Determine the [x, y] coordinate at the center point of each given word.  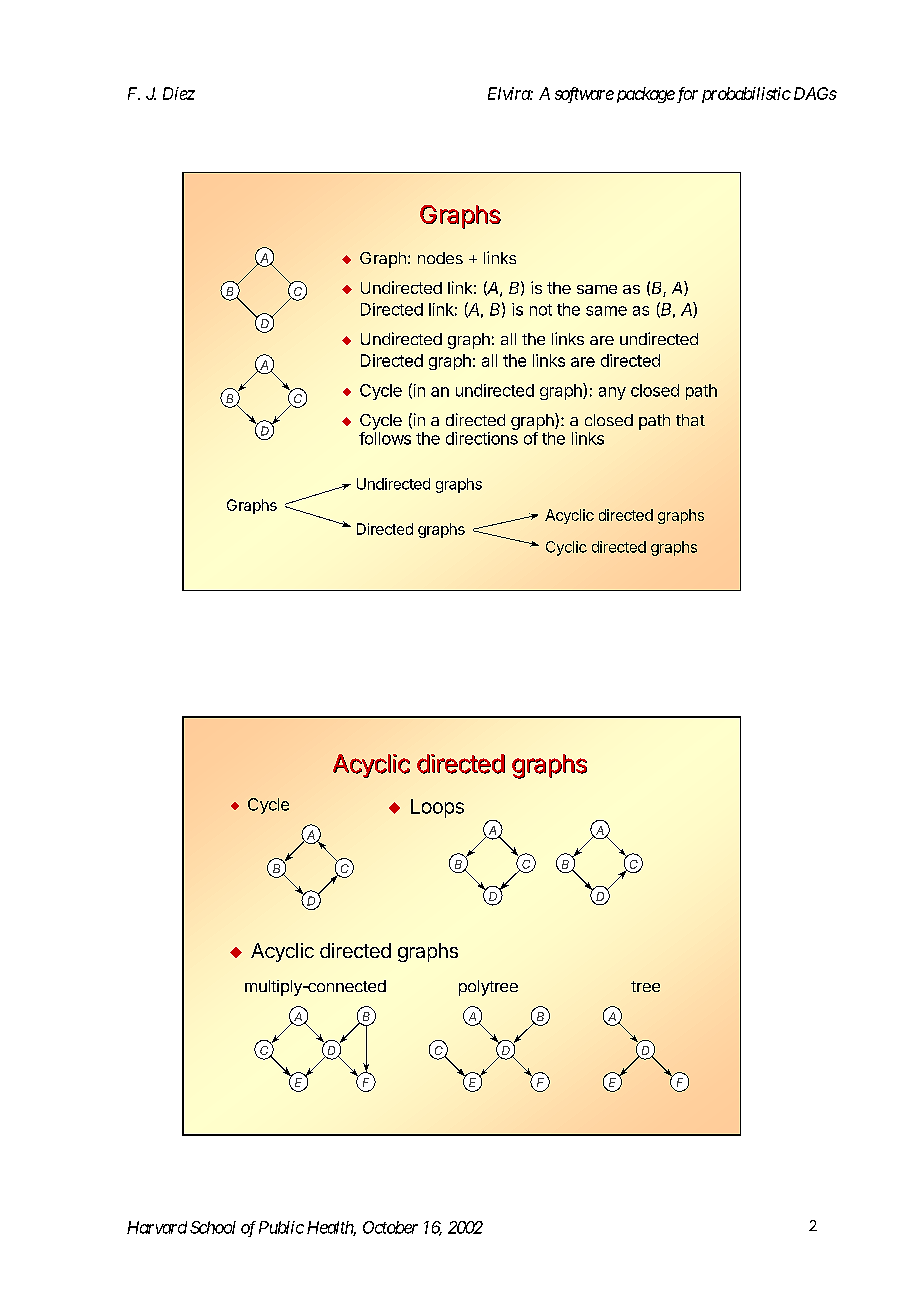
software [584, 95]
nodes [440, 258]
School [213, 1227]
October [390, 1227]
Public [281, 1227]
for [686, 95]
